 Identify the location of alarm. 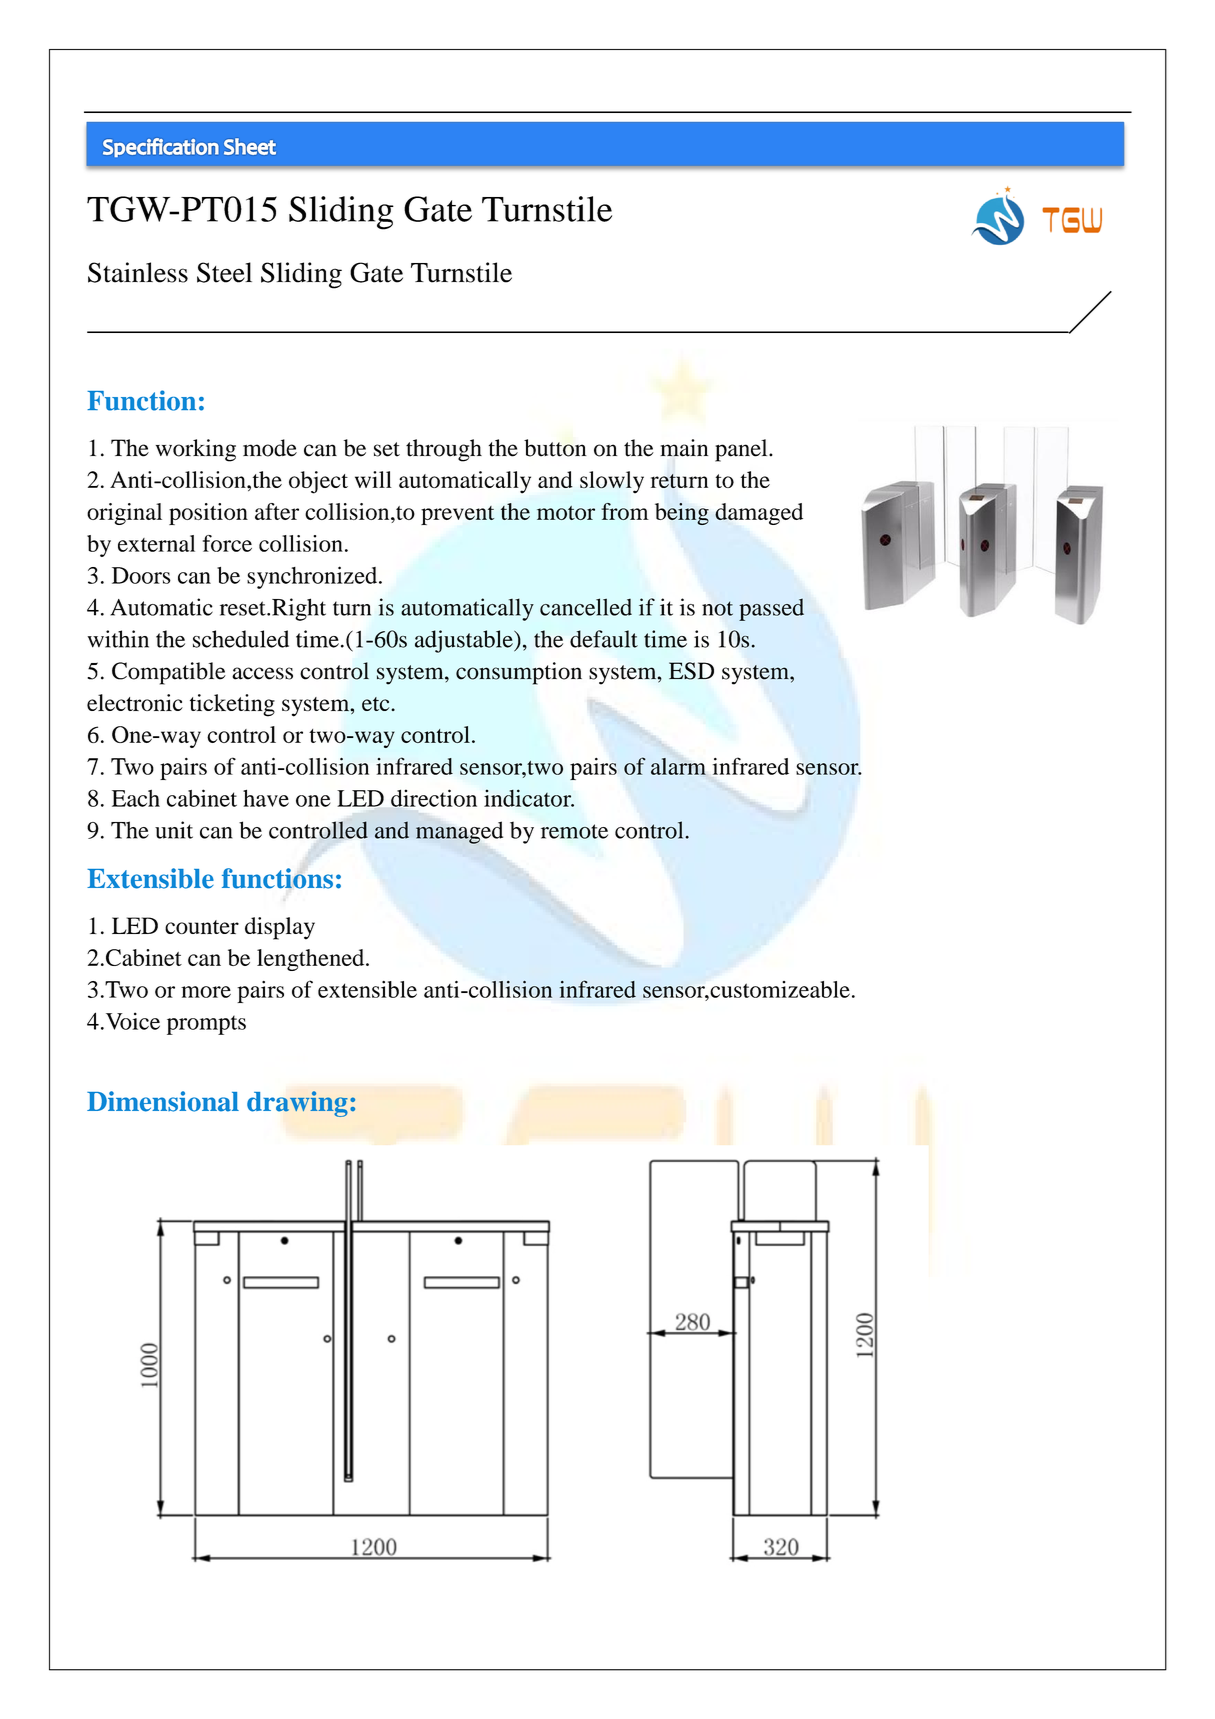
(678, 766).
